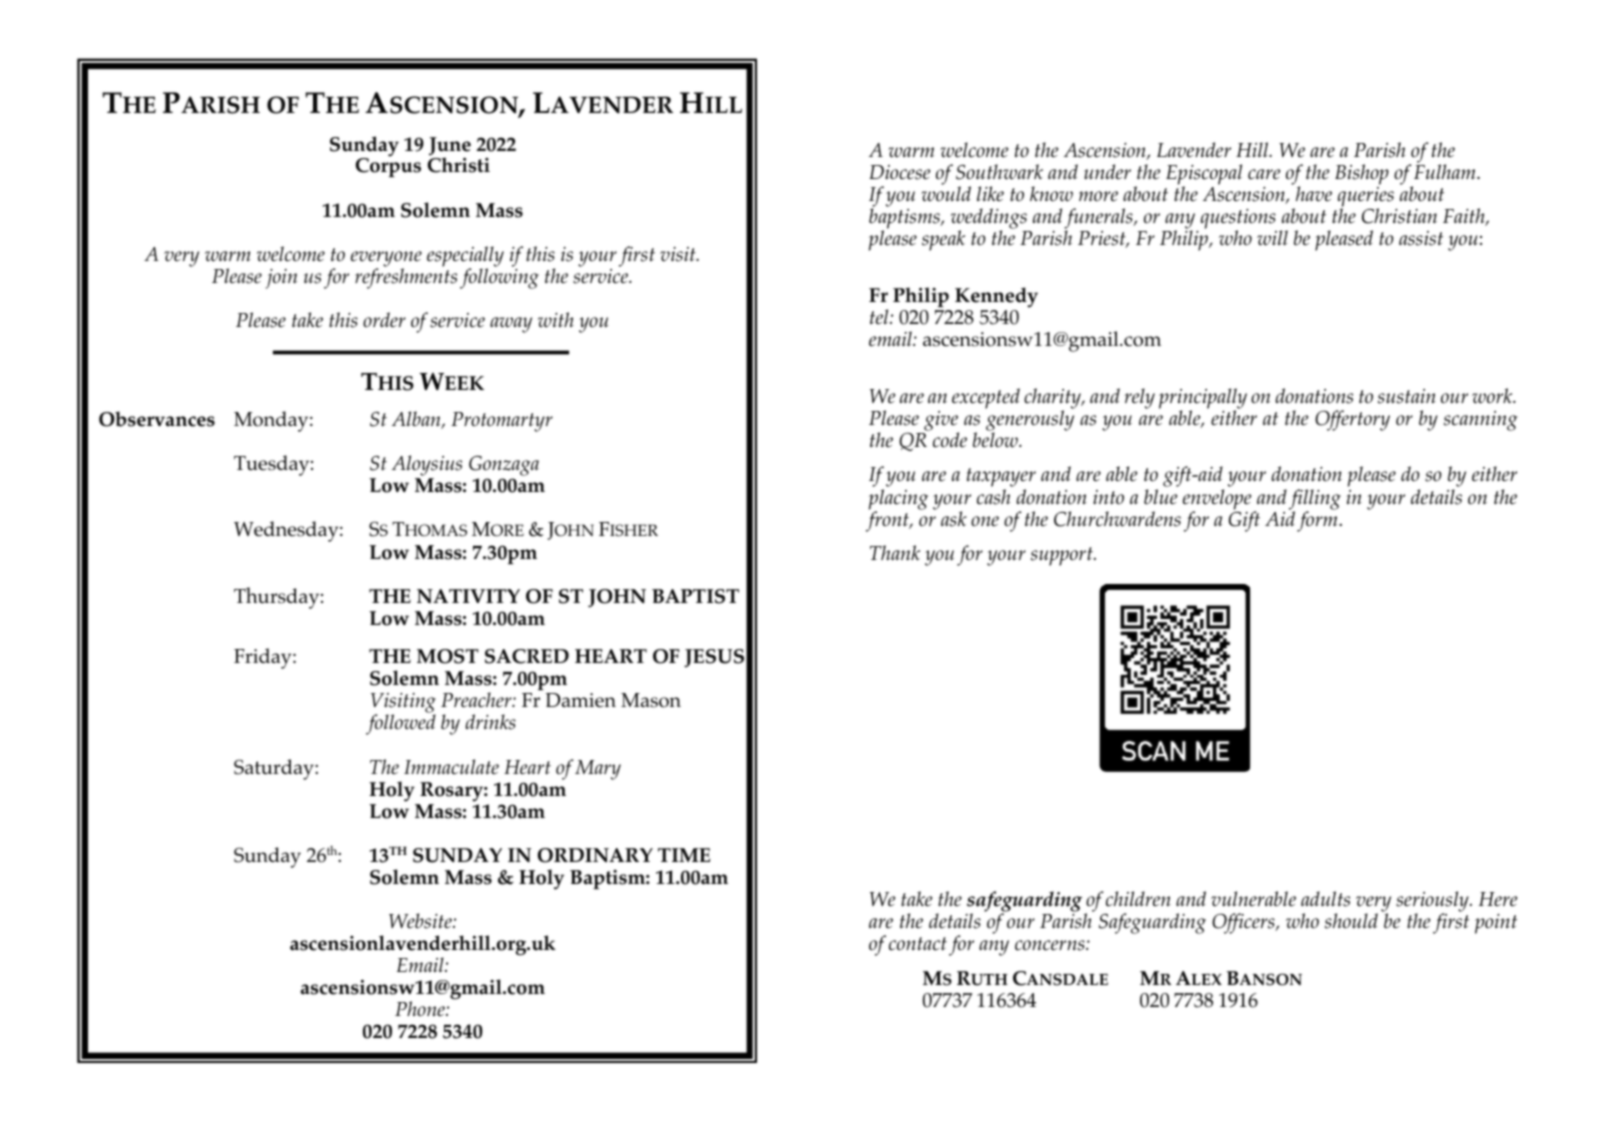  What do you see at coordinates (401, 724) in the screenshot?
I see `followed` at bounding box center [401, 724].
